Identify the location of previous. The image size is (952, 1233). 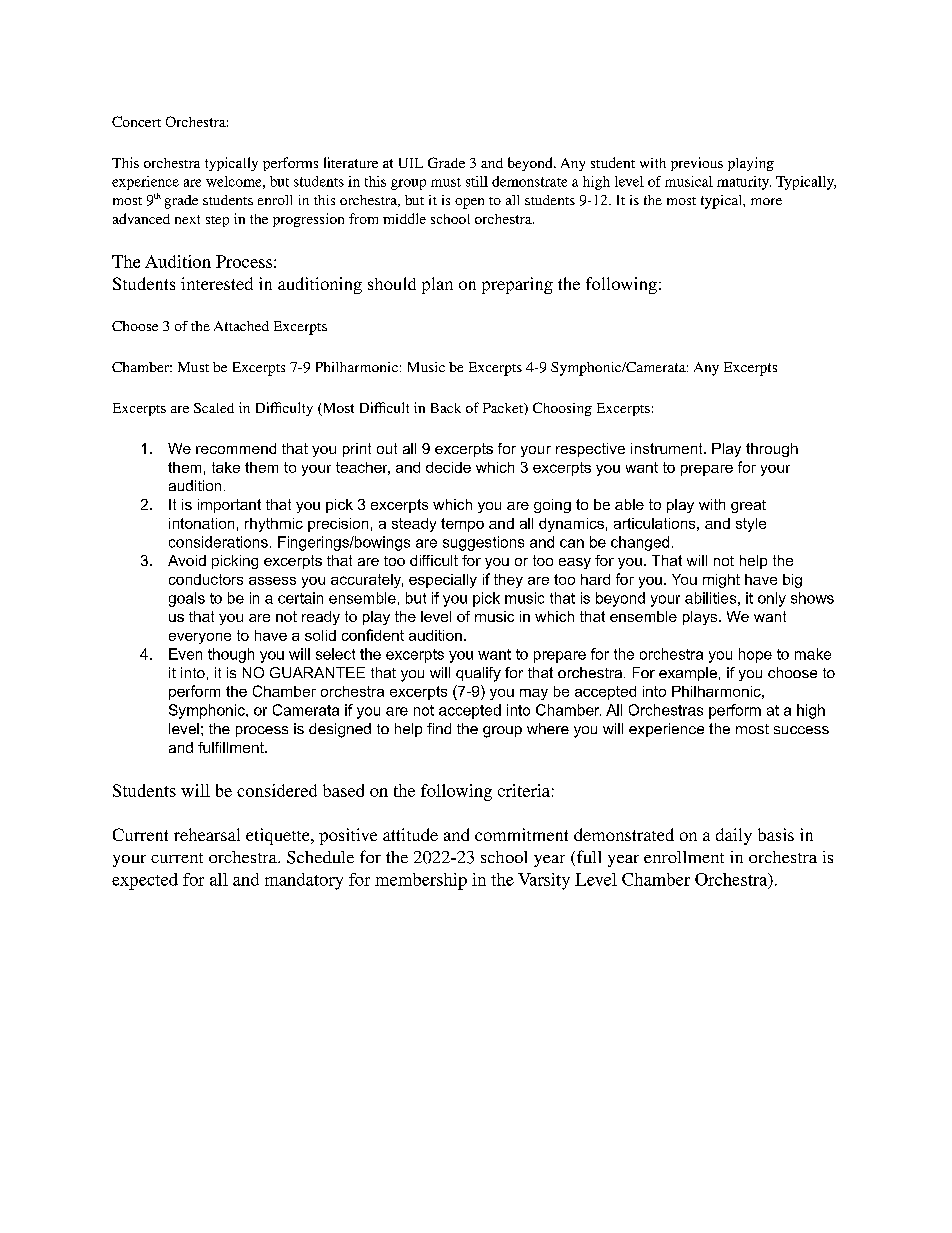
(697, 164).
